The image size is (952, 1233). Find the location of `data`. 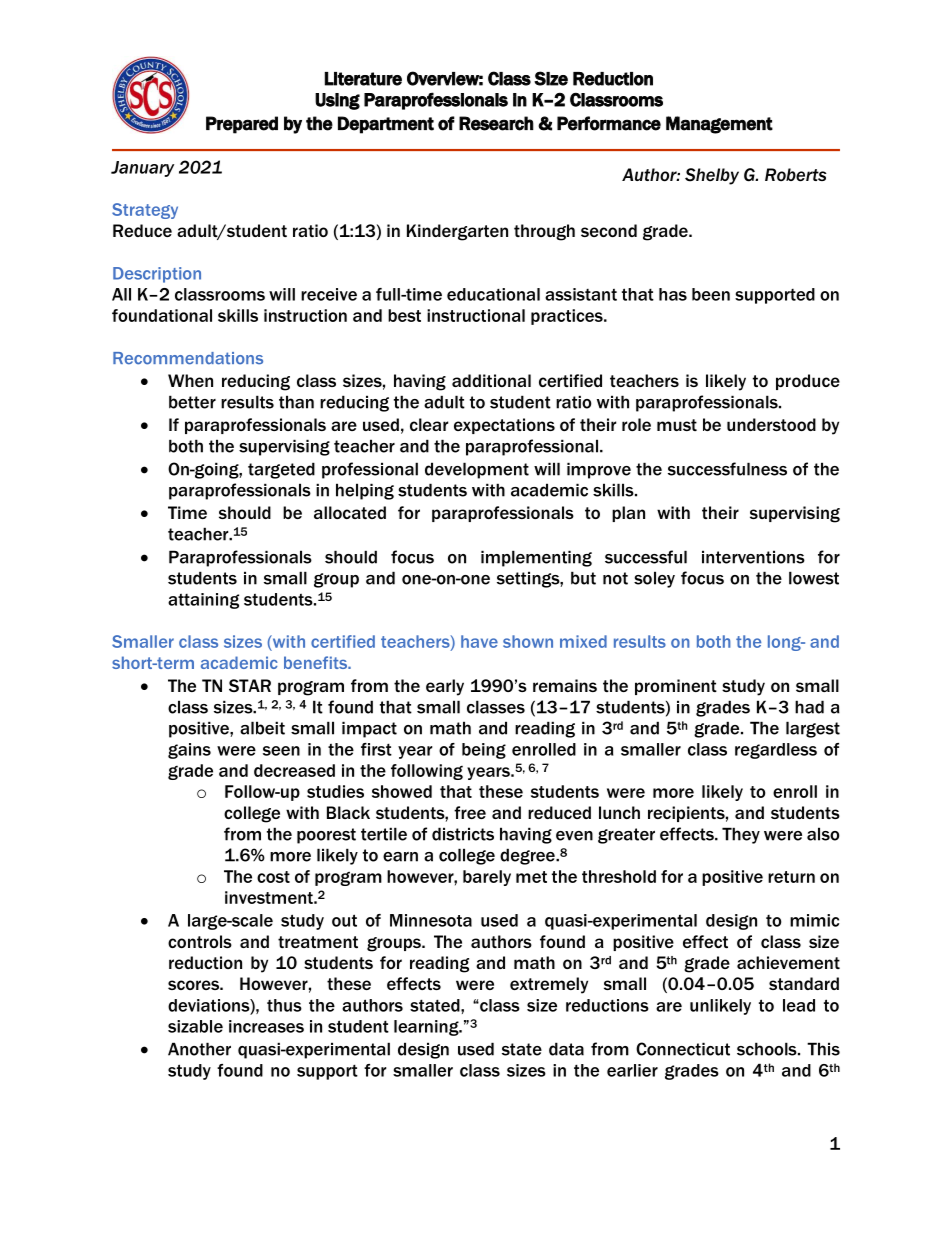

data is located at coordinates (566, 1049).
